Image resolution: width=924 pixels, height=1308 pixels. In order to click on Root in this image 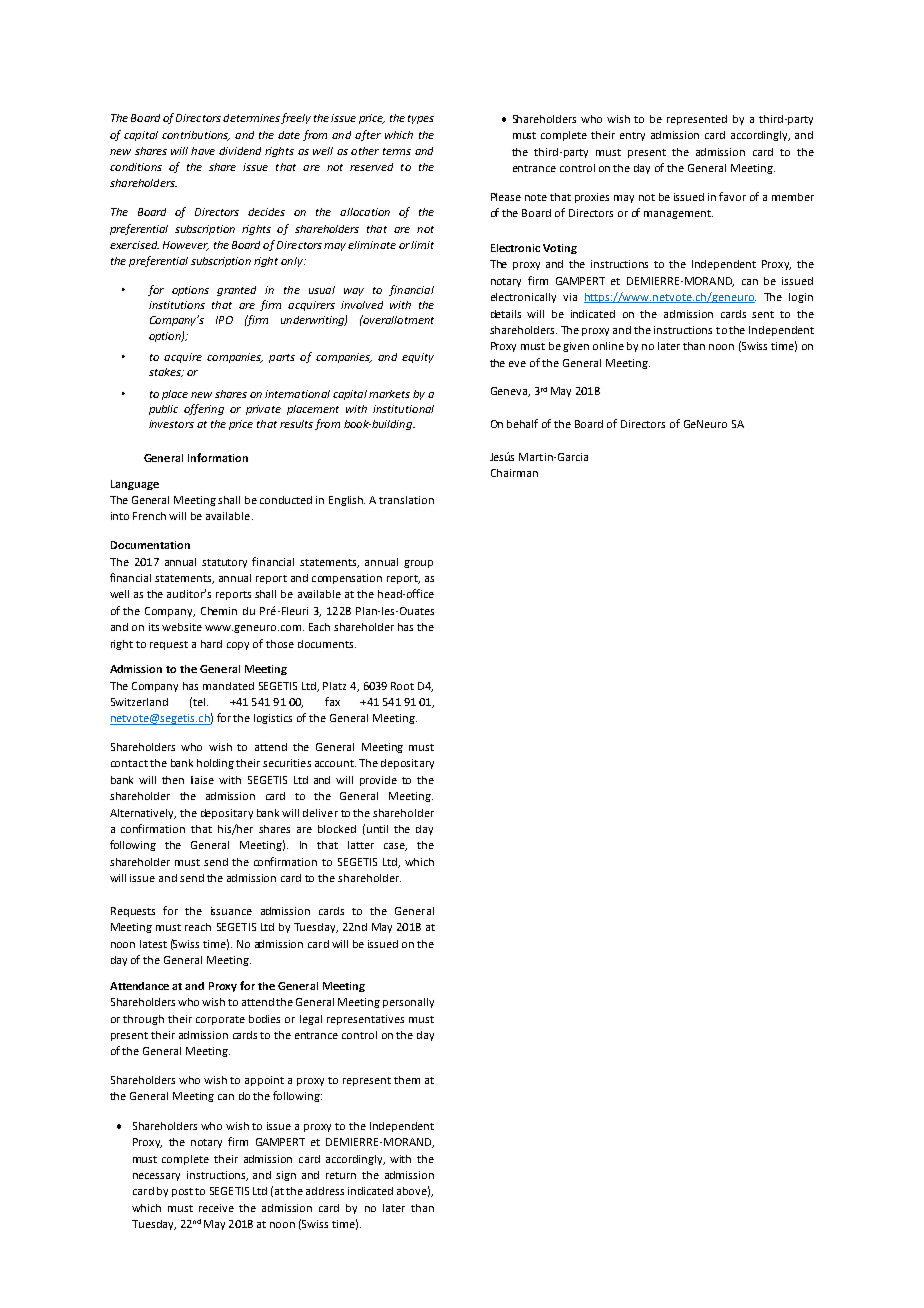, I will do `click(402, 686)`.
